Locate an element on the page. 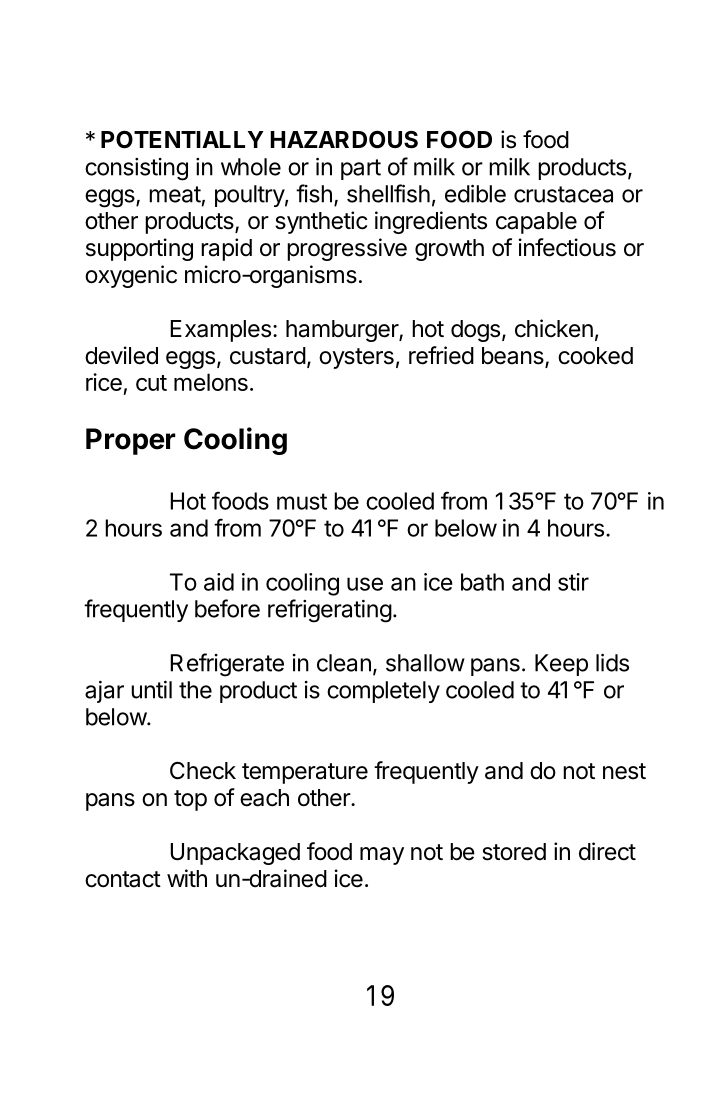 The height and width of the image is (1097, 709). may is located at coordinates (382, 856).
